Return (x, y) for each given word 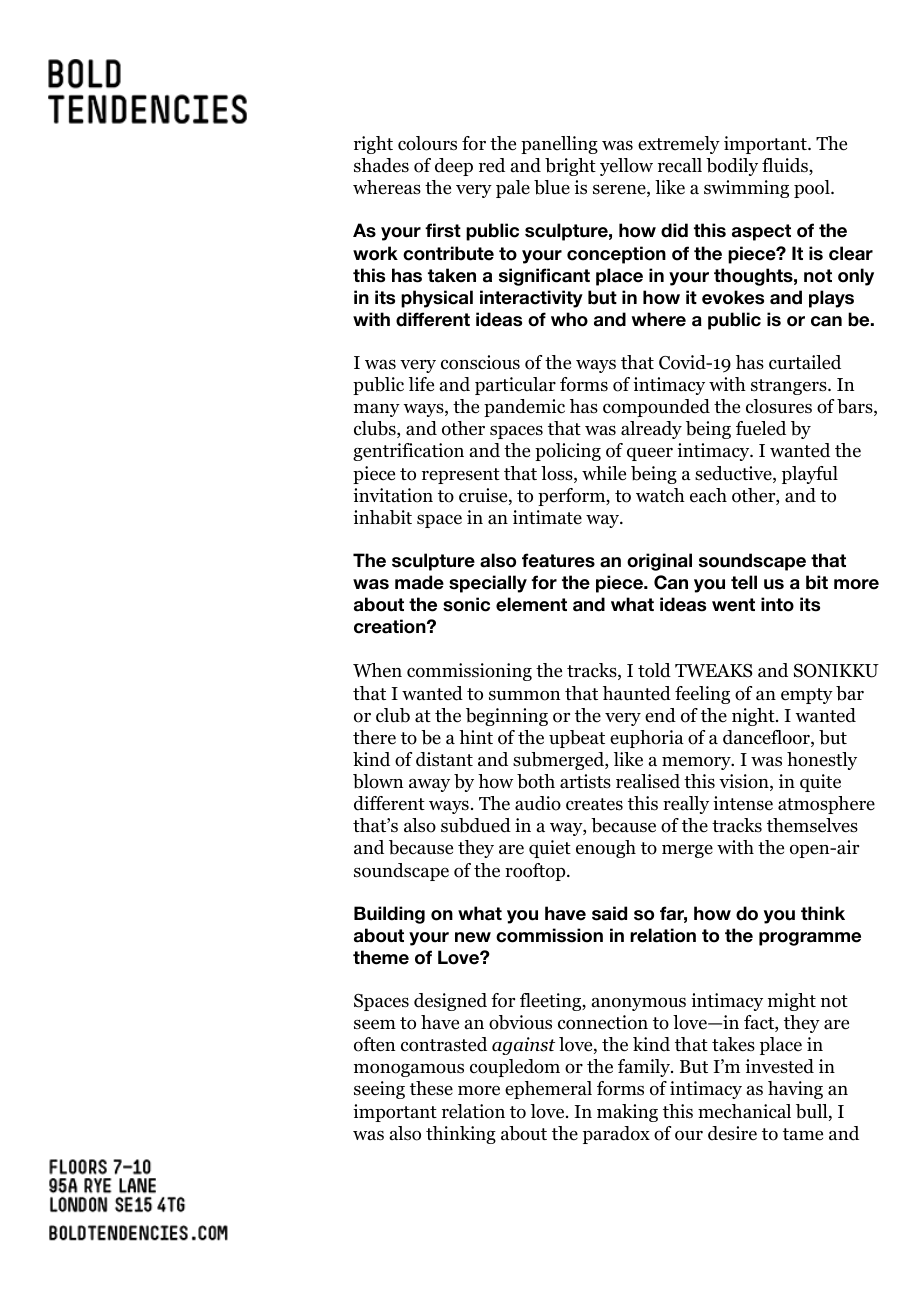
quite (820, 783)
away (429, 785)
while (604, 473)
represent (461, 476)
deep (454, 167)
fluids (786, 166)
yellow (626, 167)
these (431, 1088)
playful (810, 475)
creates (594, 804)
